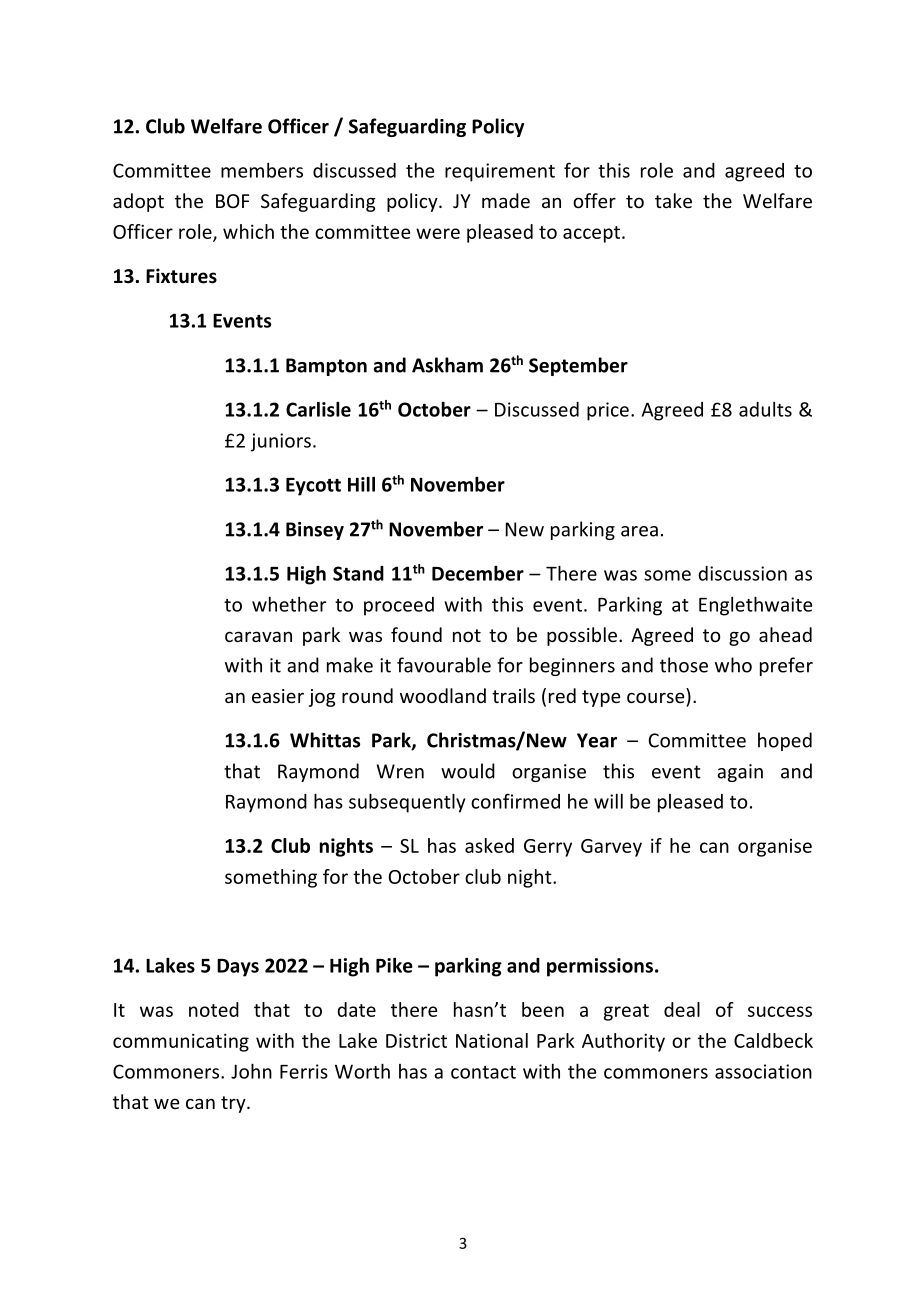  What do you see at coordinates (238, 968) in the screenshot?
I see `Days` at bounding box center [238, 968].
